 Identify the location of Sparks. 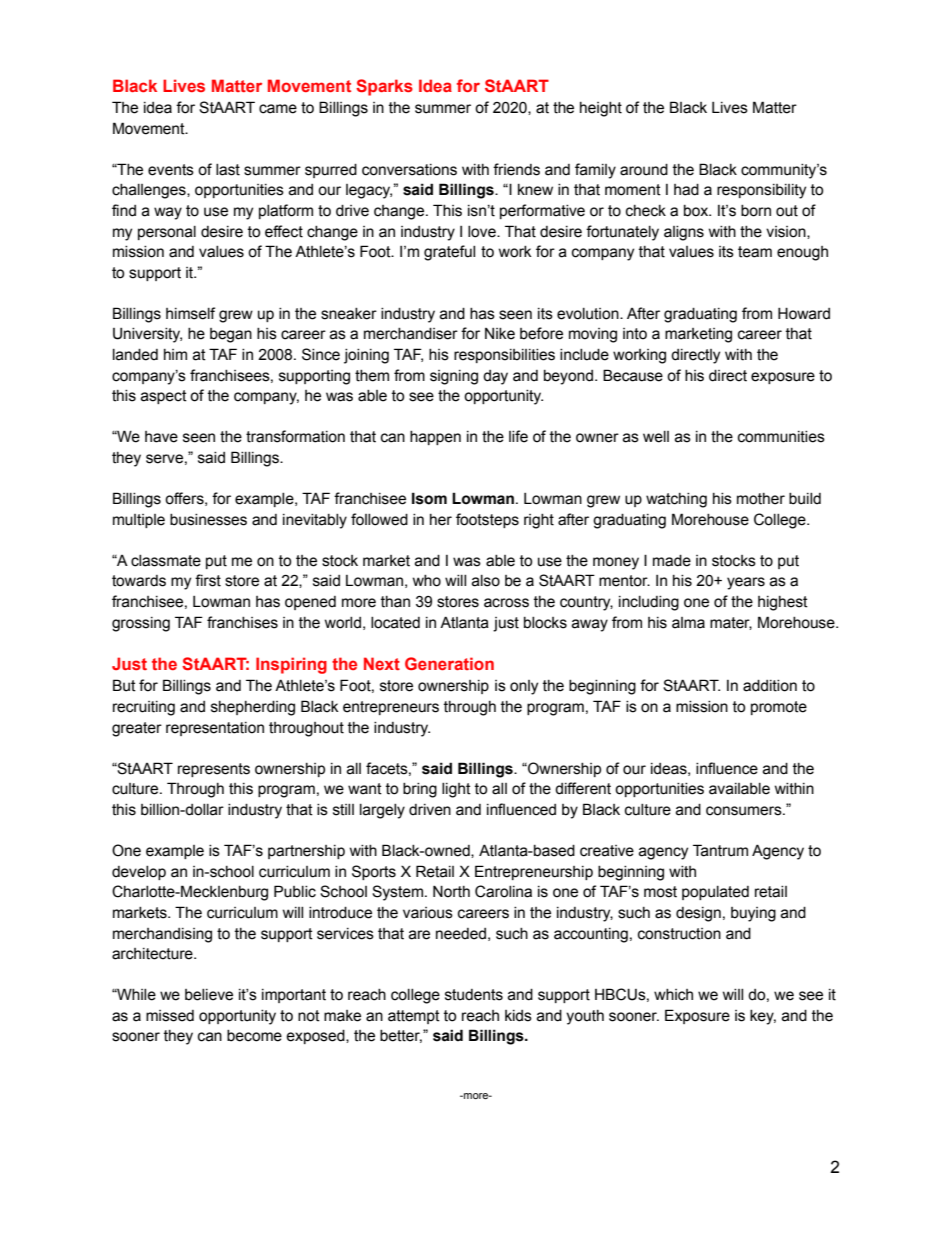
(384, 87).
